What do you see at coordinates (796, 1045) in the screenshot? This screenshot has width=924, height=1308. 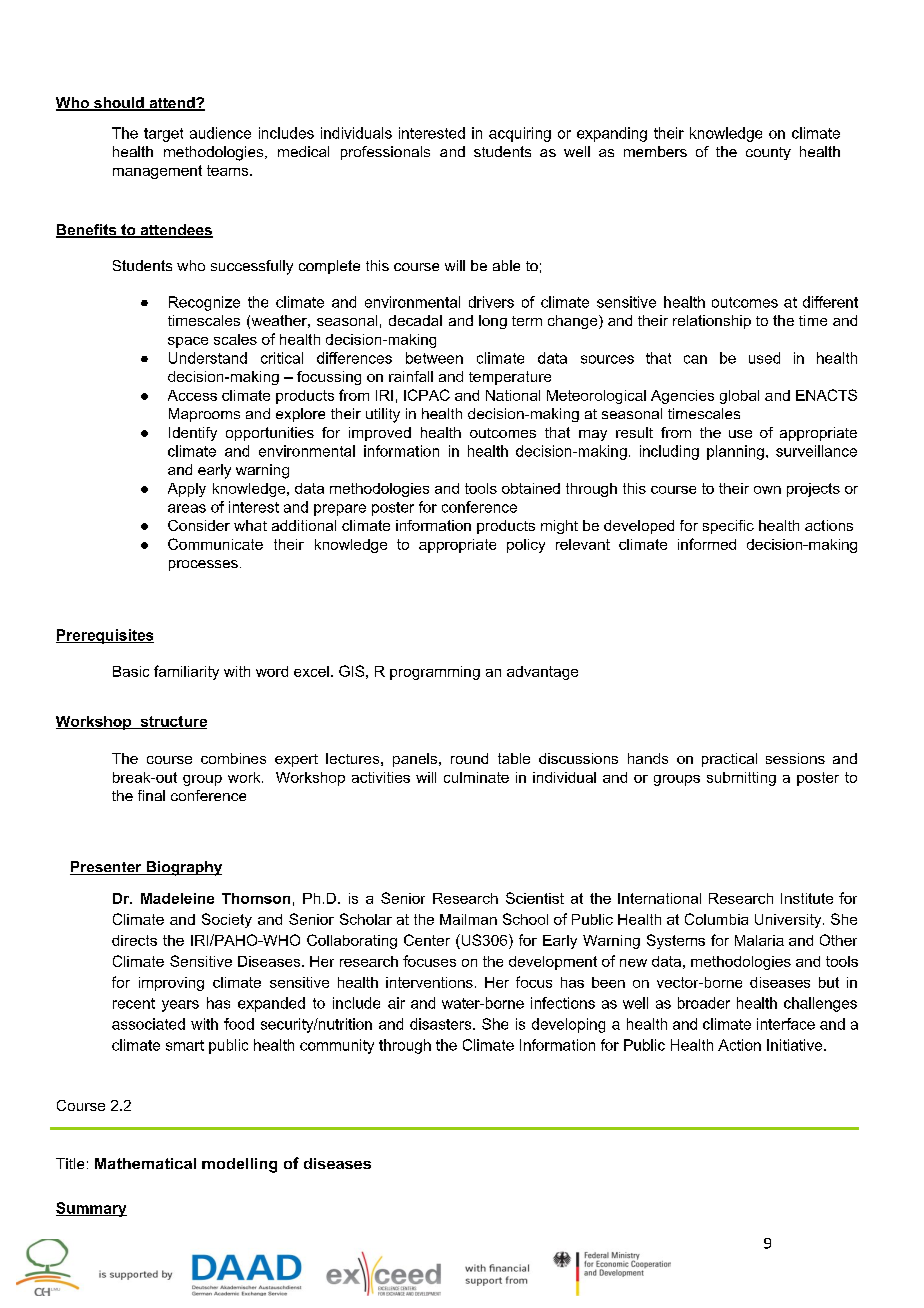 I see `Initiative` at bounding box center [796, 1045].
